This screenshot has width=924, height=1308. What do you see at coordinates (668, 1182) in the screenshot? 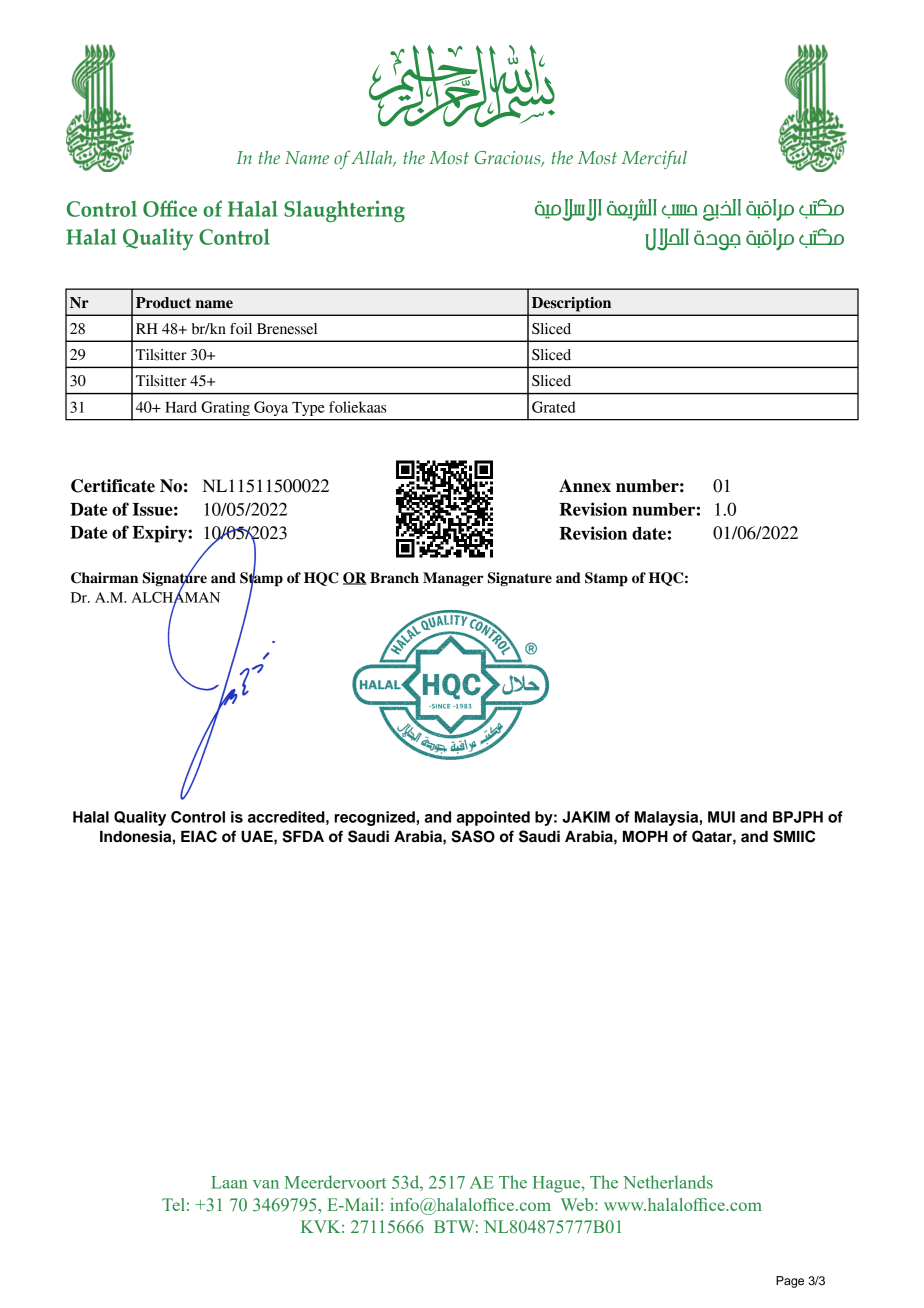
I see `Netherlands` at bounding box center [668, 1182].
